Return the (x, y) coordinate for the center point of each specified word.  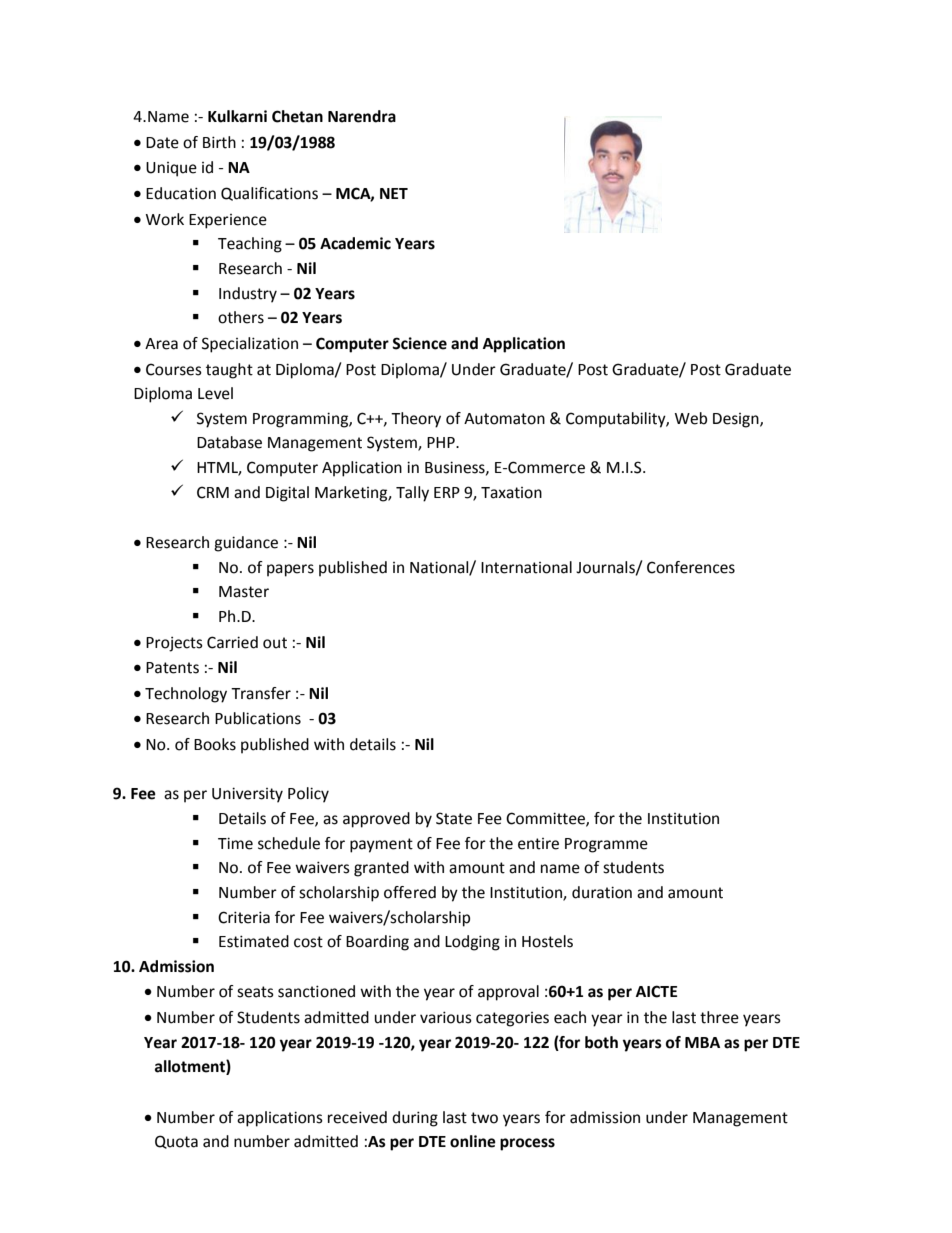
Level (215, 393)
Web (691, 418)
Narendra (362, 116)
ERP (447, 492)
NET (394, 193)
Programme (606, 845)
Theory (416, 420)
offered (410, 892)
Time (235, 843)
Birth (219, 142)
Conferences (691, 567)
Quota (176, 1142)
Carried (232, 642)
